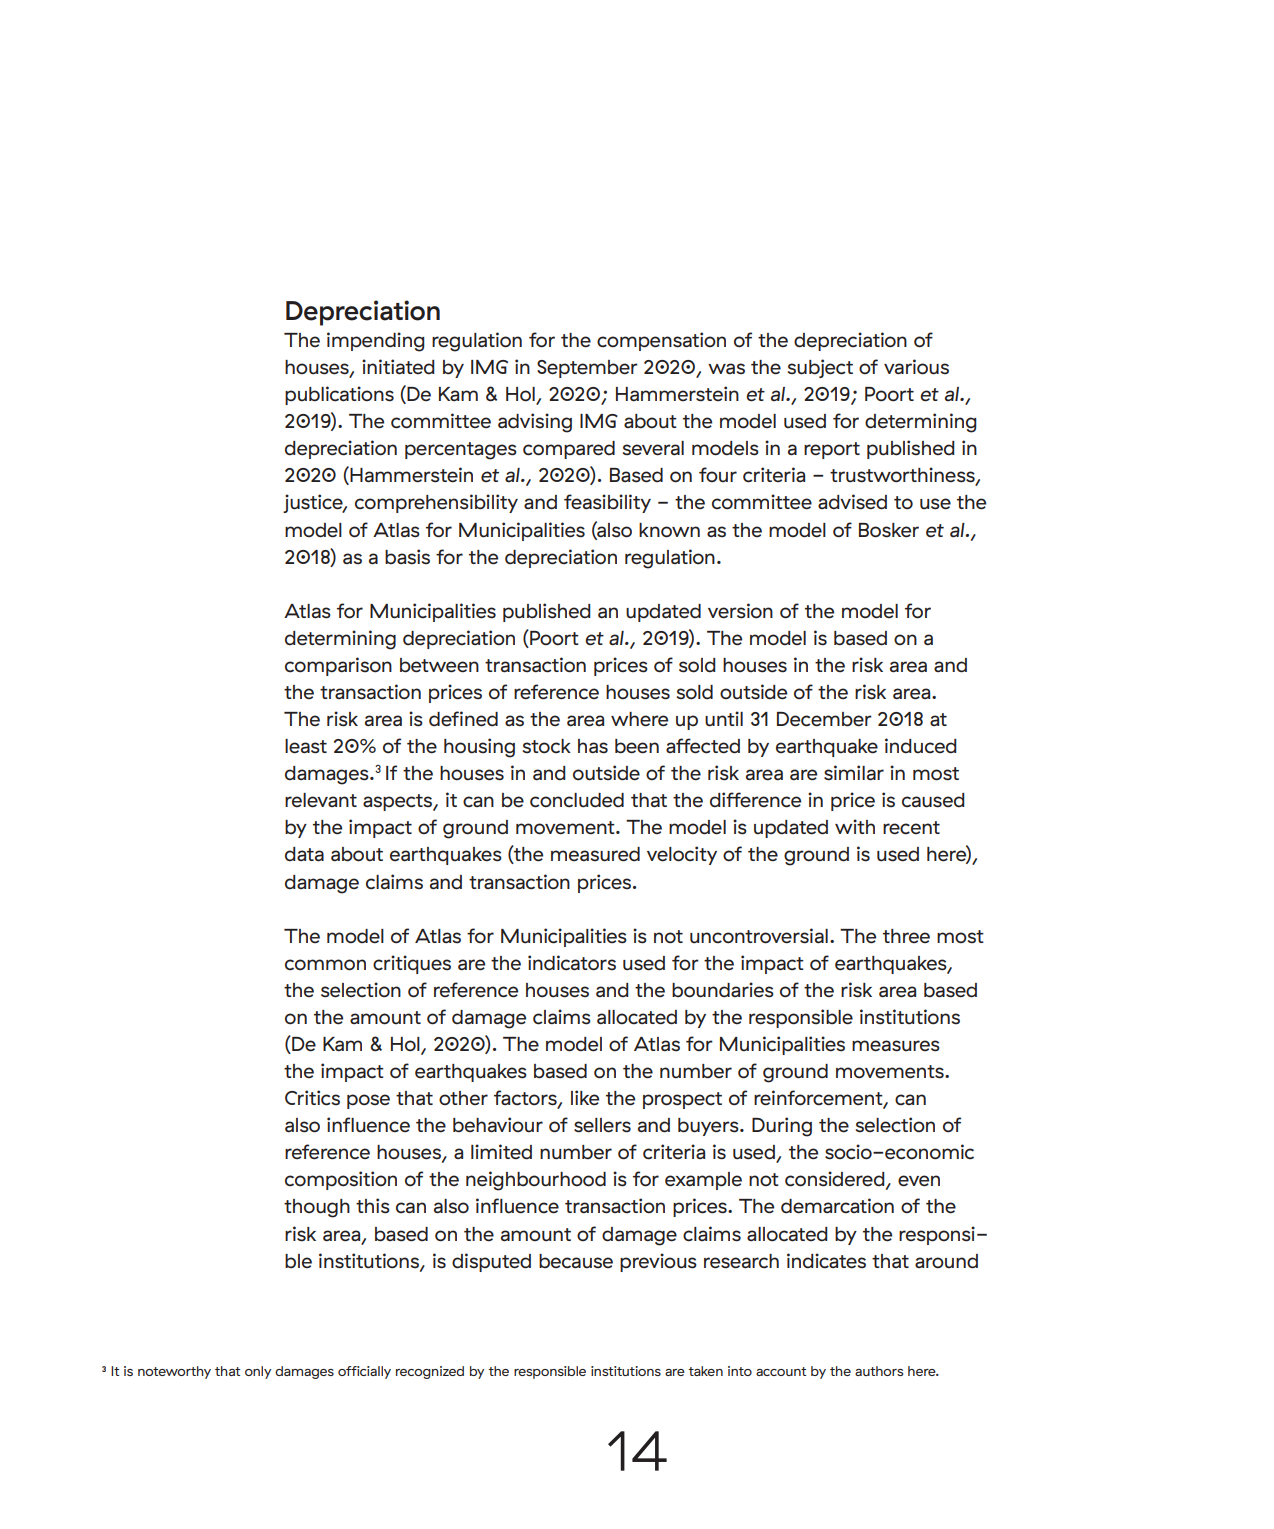  I want to click on publications, so click(339, 395).
